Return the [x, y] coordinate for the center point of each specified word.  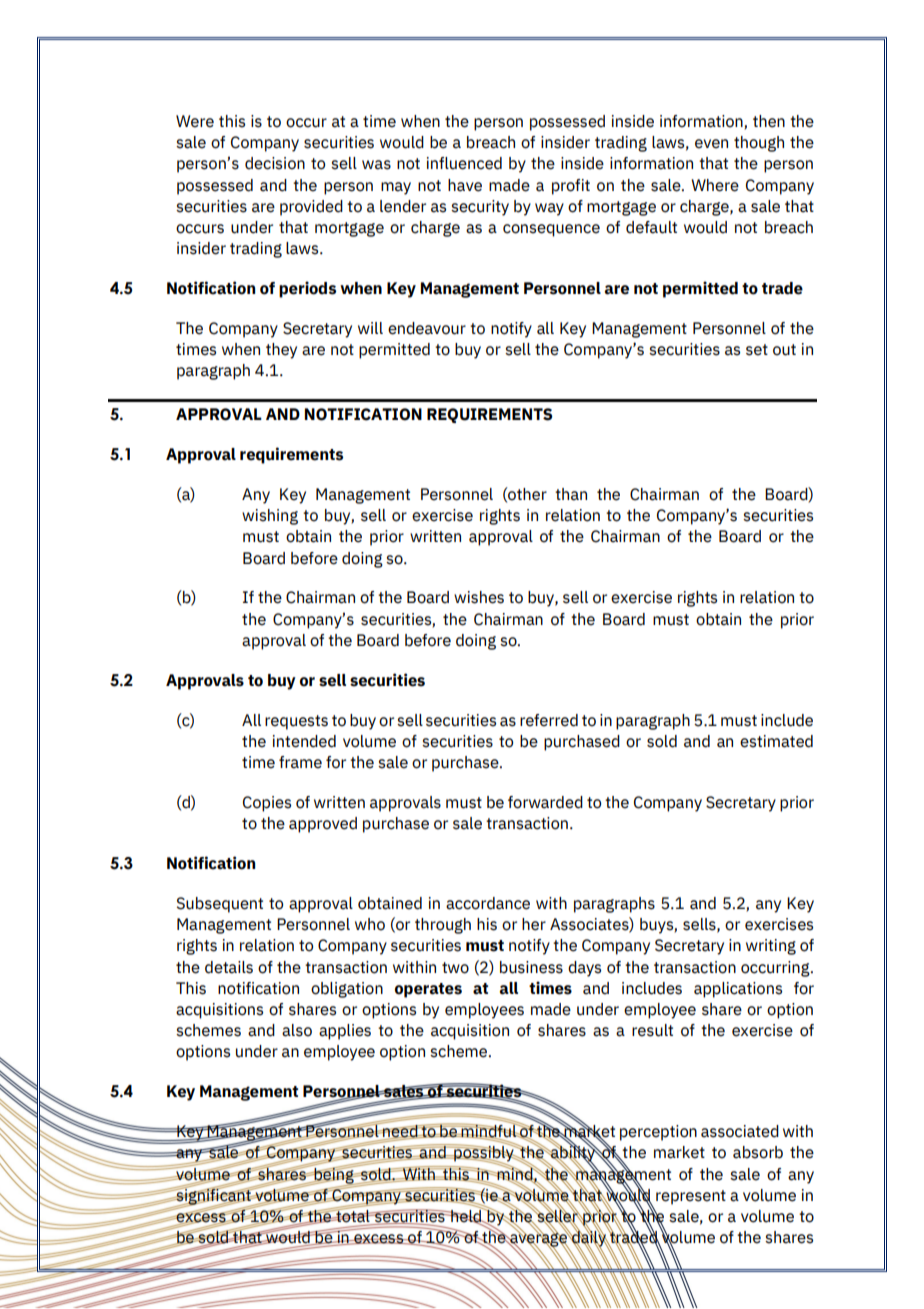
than [571, 494]
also [297, 1030]
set [757, 350]
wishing [270, 517]
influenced [464, 163]
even [711, 144]
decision [275, 163]
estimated [776, 741]
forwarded [545, 802]
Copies [267, 804]
